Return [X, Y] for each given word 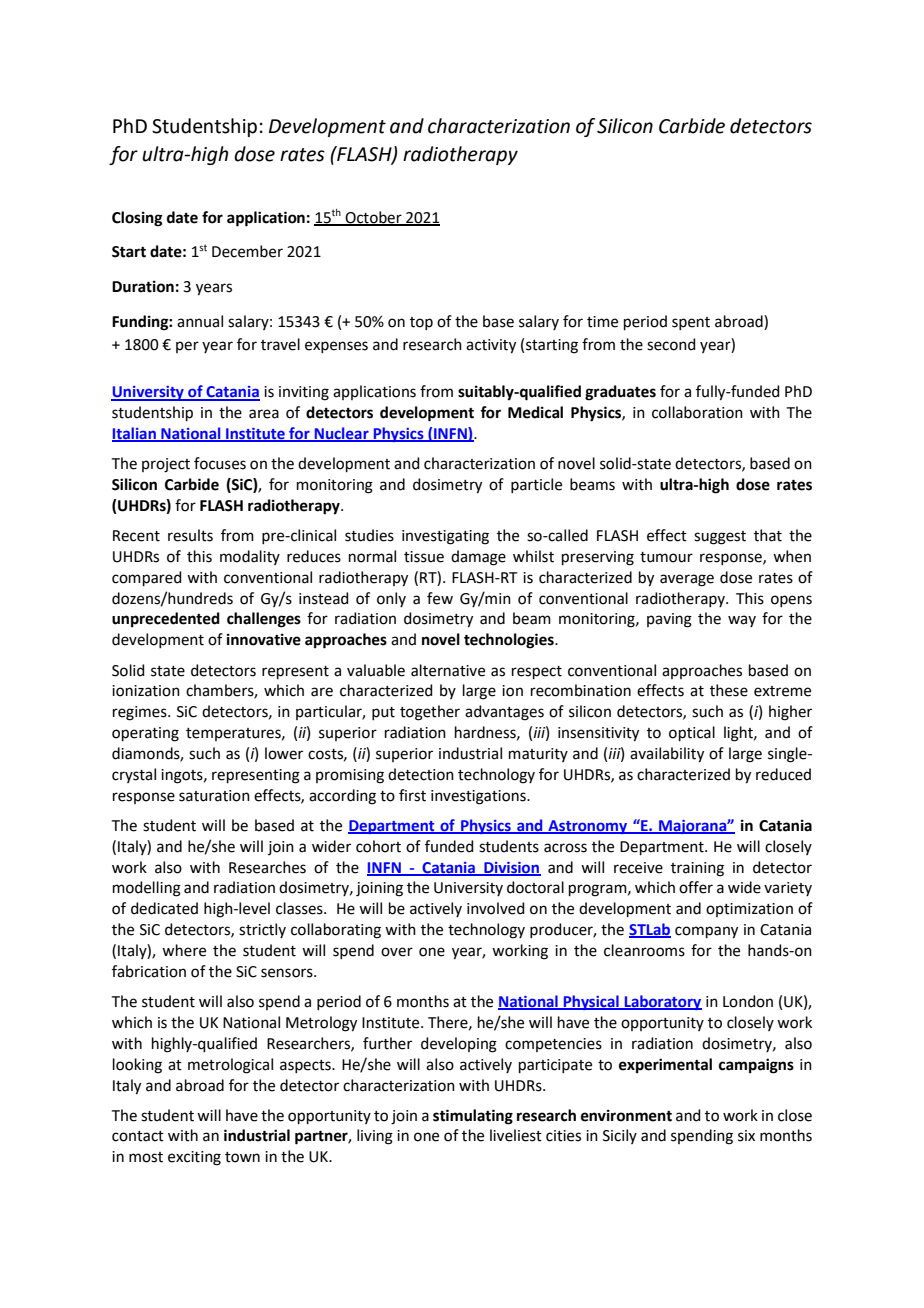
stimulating [473, 1117]
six [746, 1136]
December [247, 251]
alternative [448, 670]
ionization [146, 691]
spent [691, 323]
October [374, 218]
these [729, 690]
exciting [194, 1158]
